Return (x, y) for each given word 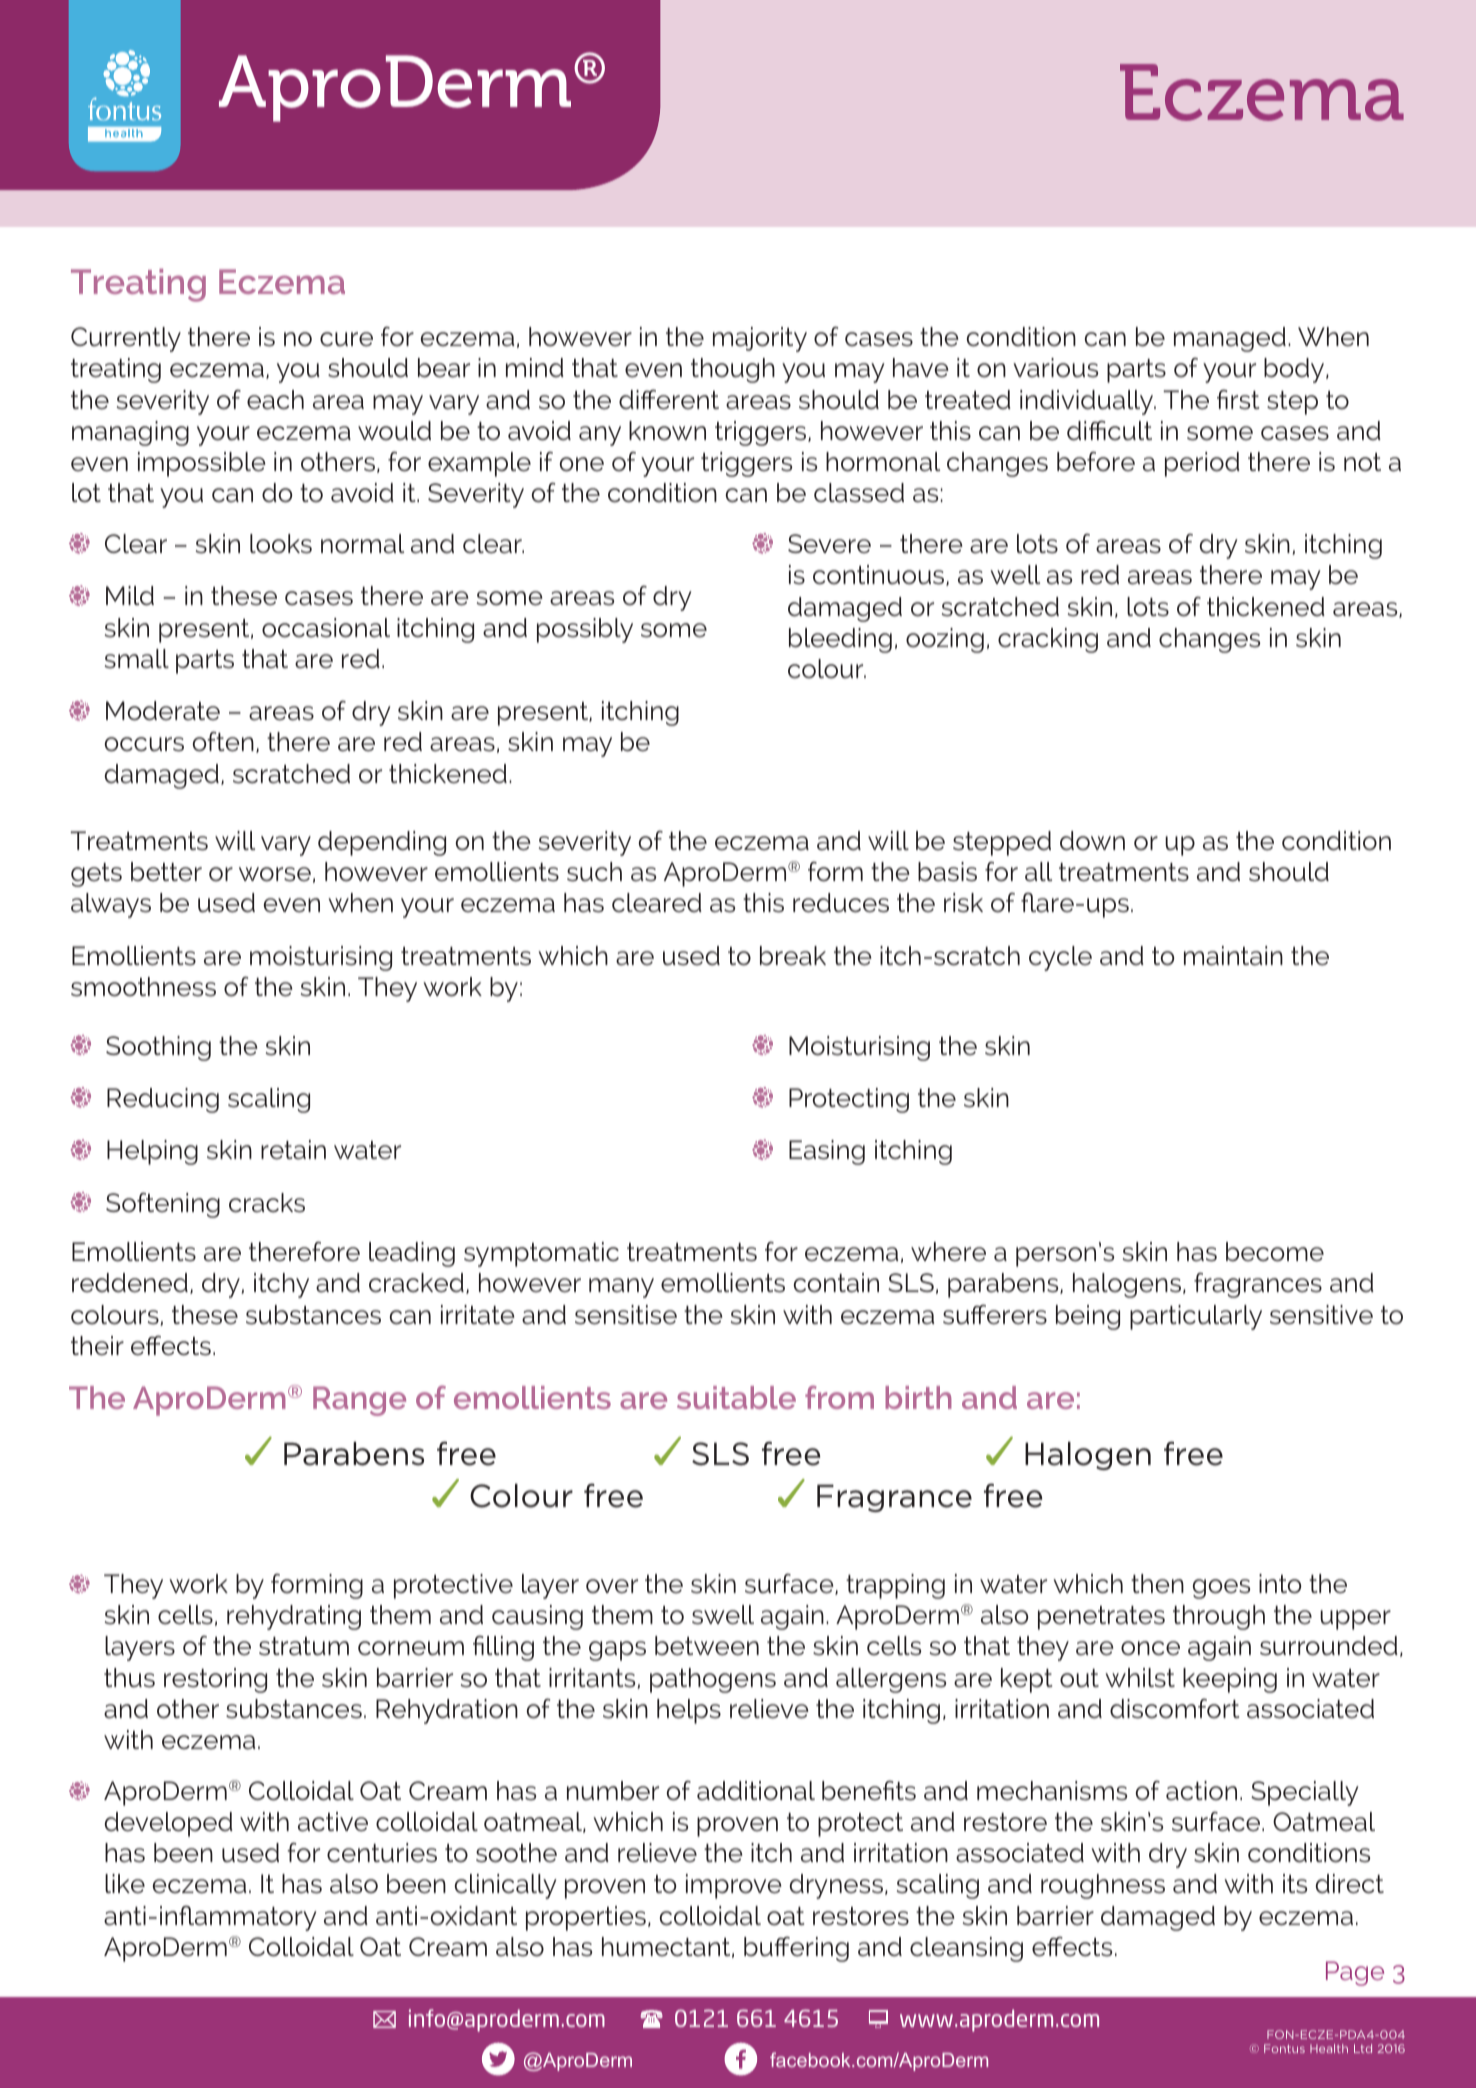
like (125, 1884)
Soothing (158, 1048)
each (275, 400)
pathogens (713, 1680)
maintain (1233, 956)
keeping (1230, 1680)
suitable (736, 1397)
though (733, 370)
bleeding (840, 640)
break (793, 956)
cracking (1048, 640)
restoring (215, 1680)
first (1238, 399)
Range (359, 1401)
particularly (1196, 1317)
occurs (144, 744)
